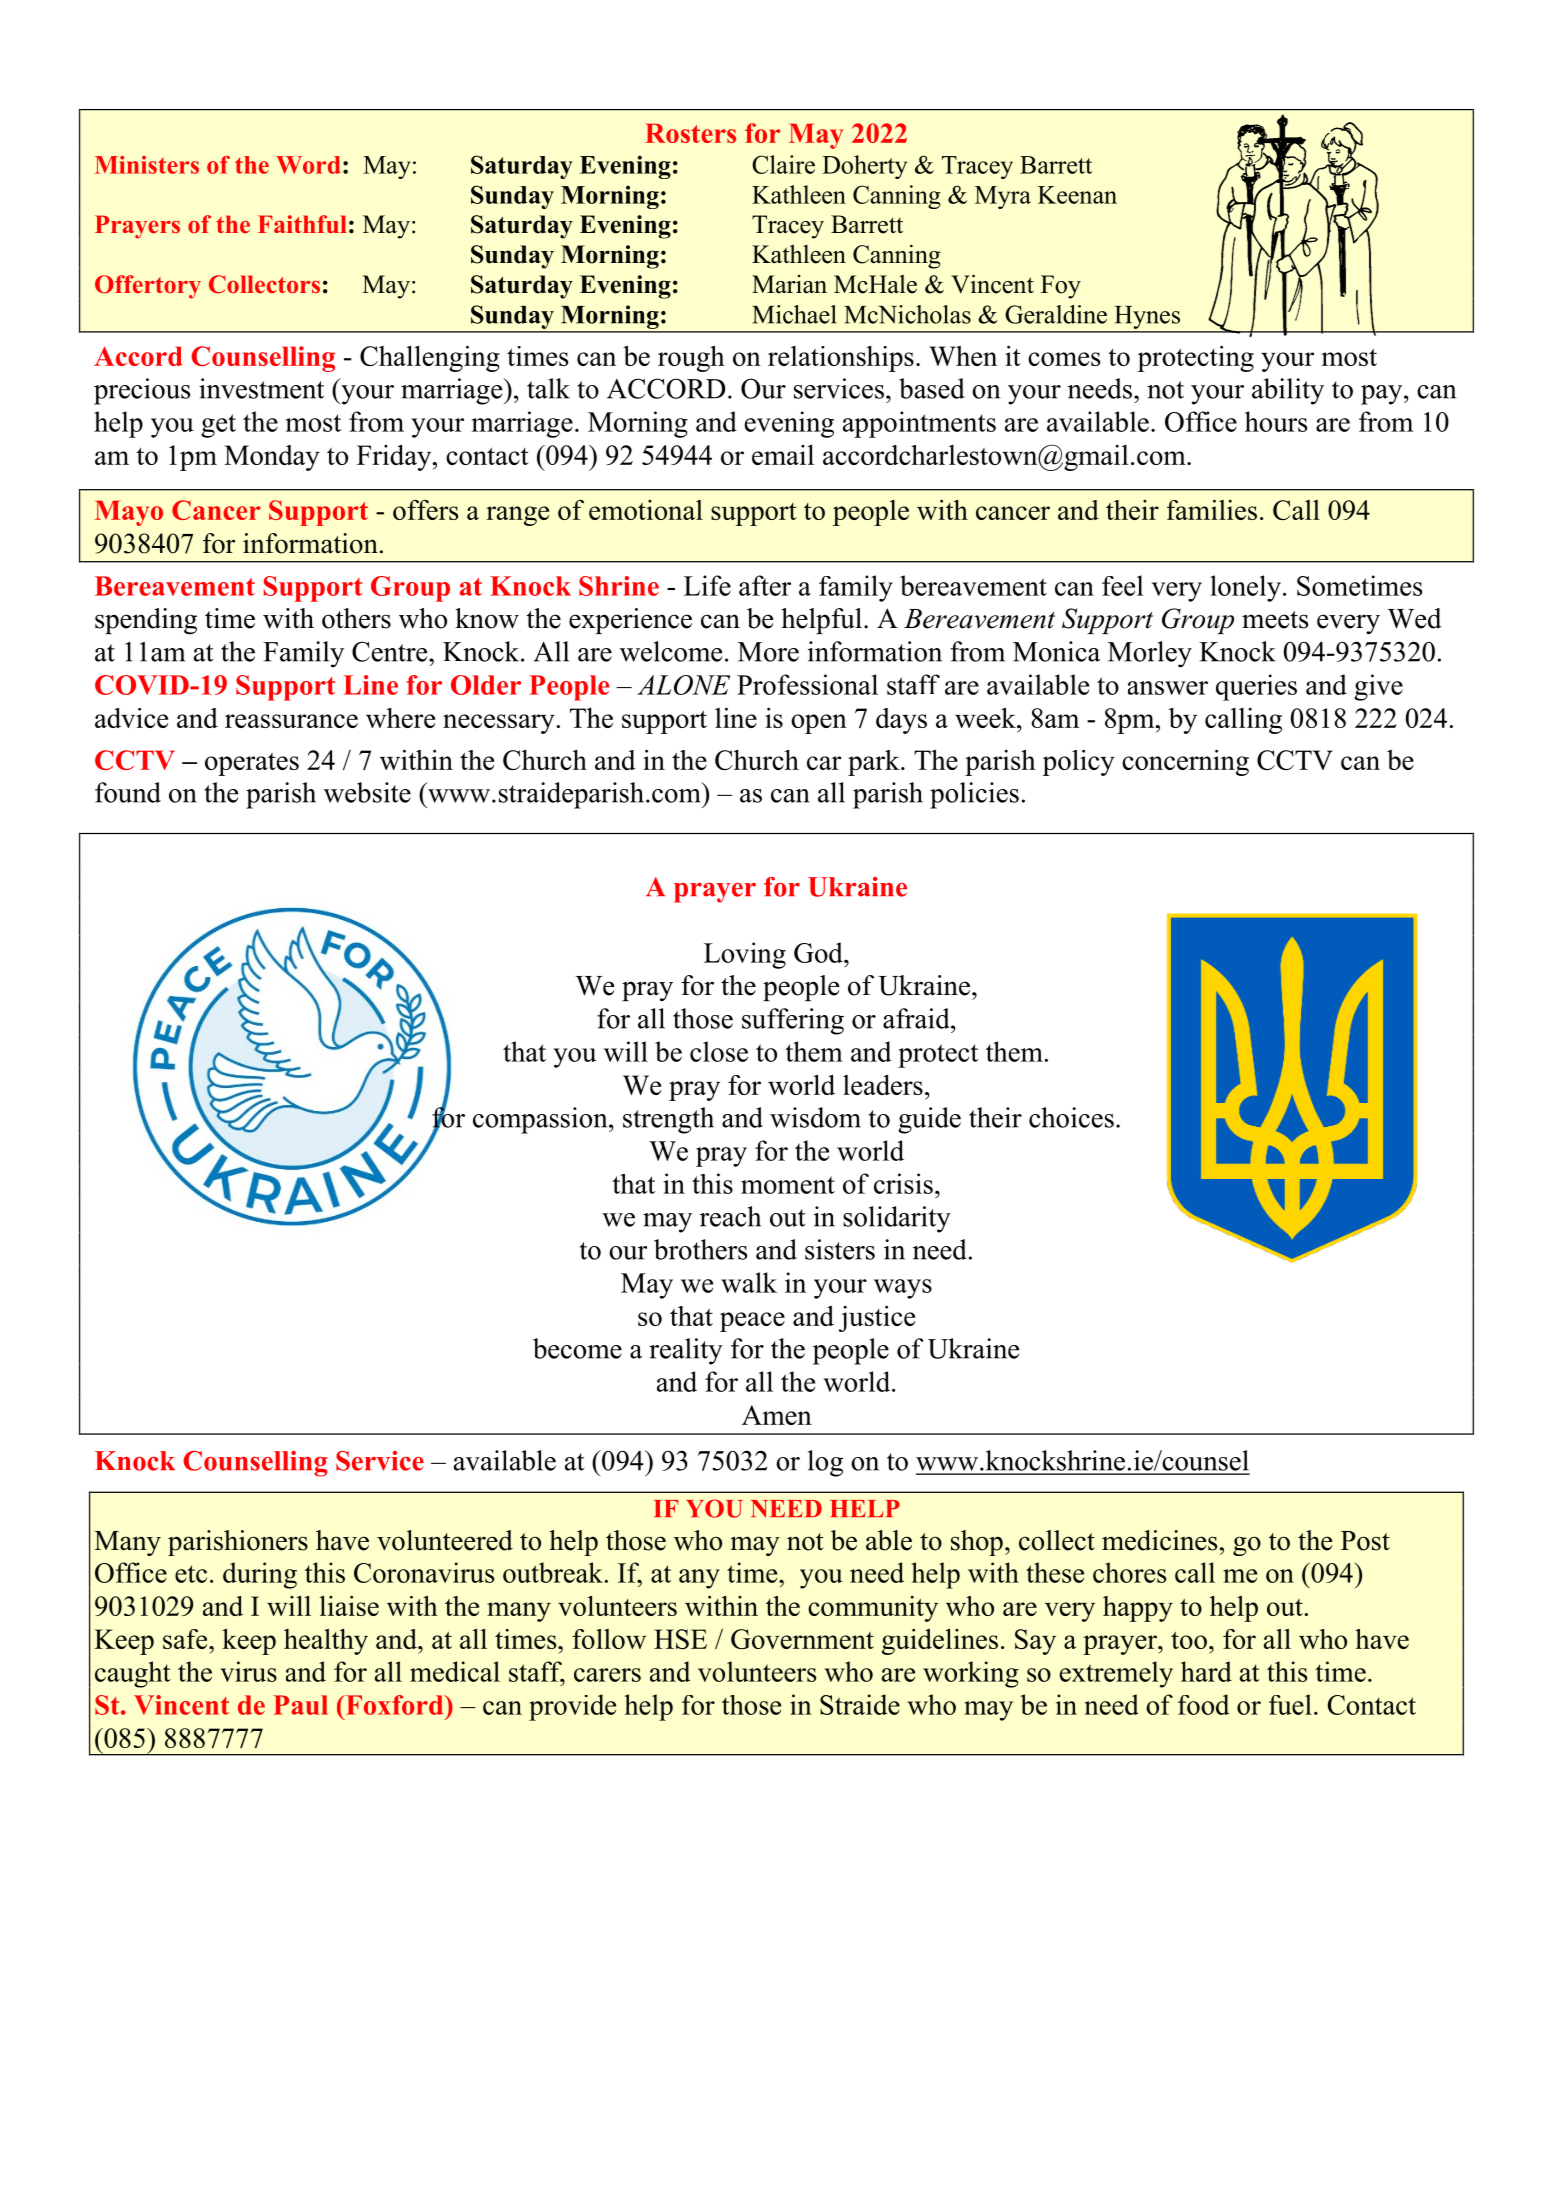 The image size is (1553, 2197). What do you see at coordinates (1077, 195) in the image?
I see `Keenan` at bounding box center [1077, 195].
